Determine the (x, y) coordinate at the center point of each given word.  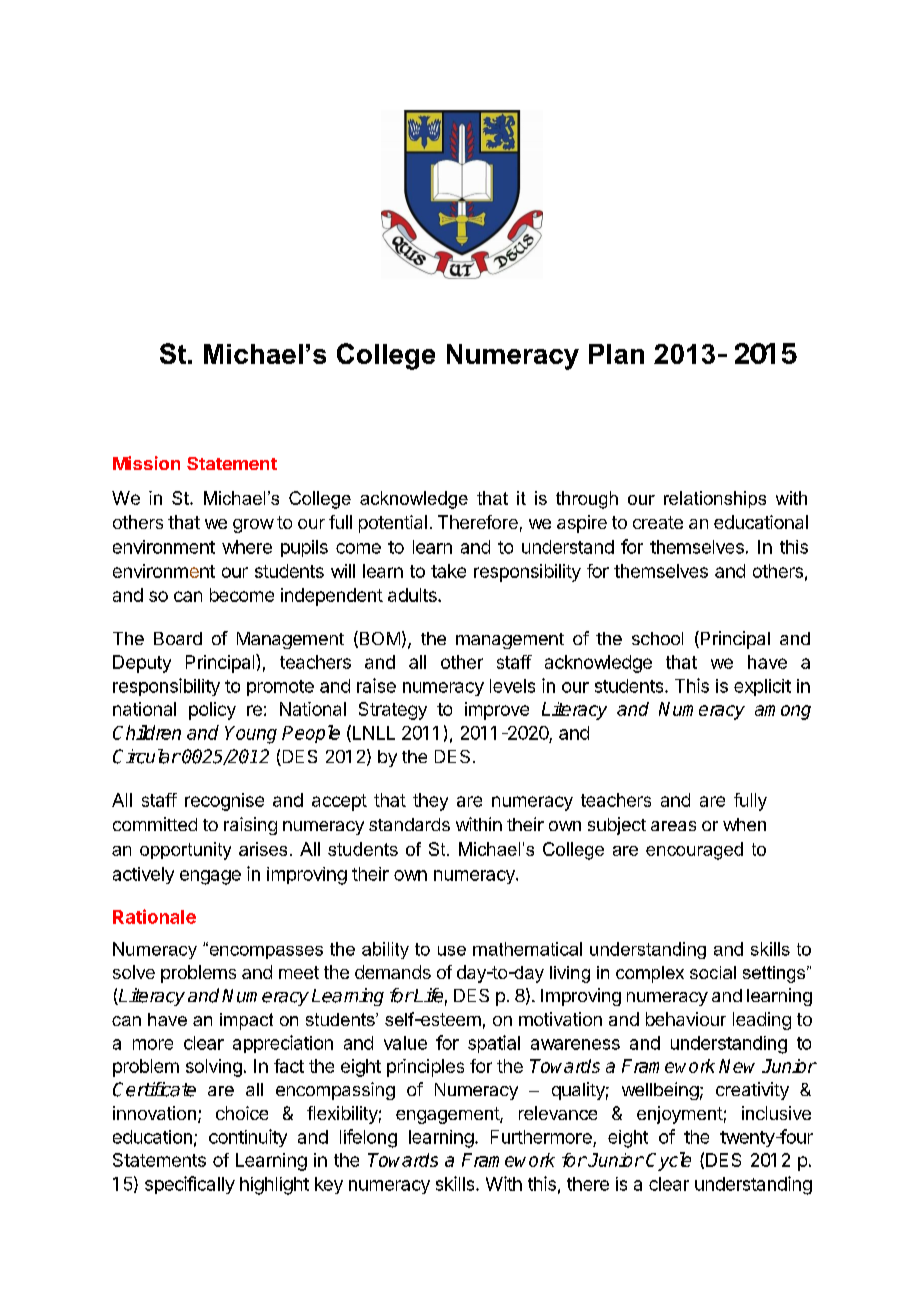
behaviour (686, 1019)
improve (497, 711)
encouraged (694, 851)
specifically (190, 1185)
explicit (762, 687)
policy (212, 711)
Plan (616, 354)
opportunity (185, 851)
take (448, 571)
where (247, 547)
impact (246, 1021)
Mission (146, 463)
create (658, 522)
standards (409, 824)
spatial (494, 1044)
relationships (715, 499)
